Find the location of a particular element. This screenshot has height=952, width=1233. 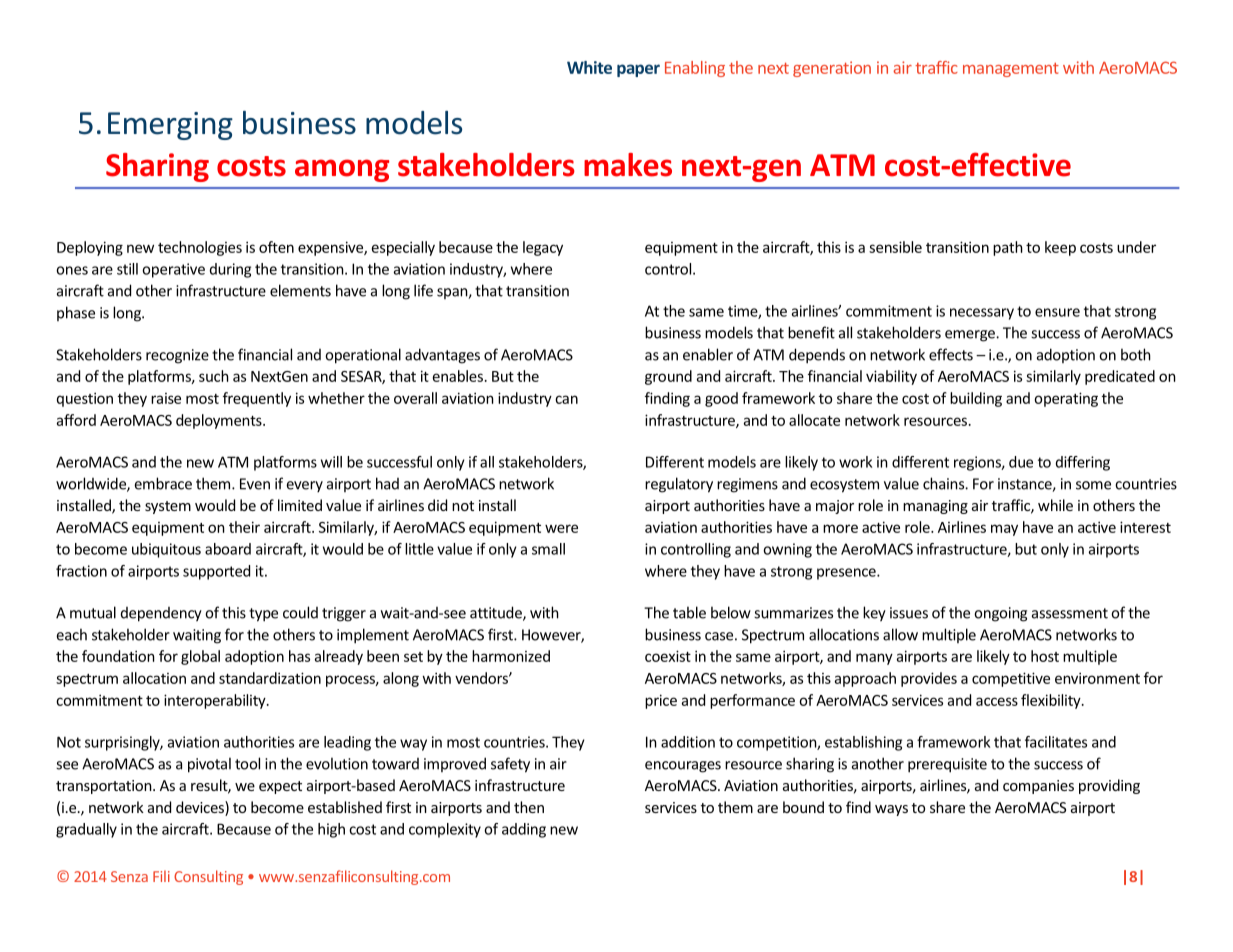

deployments is located at coordinates (220, 421).
